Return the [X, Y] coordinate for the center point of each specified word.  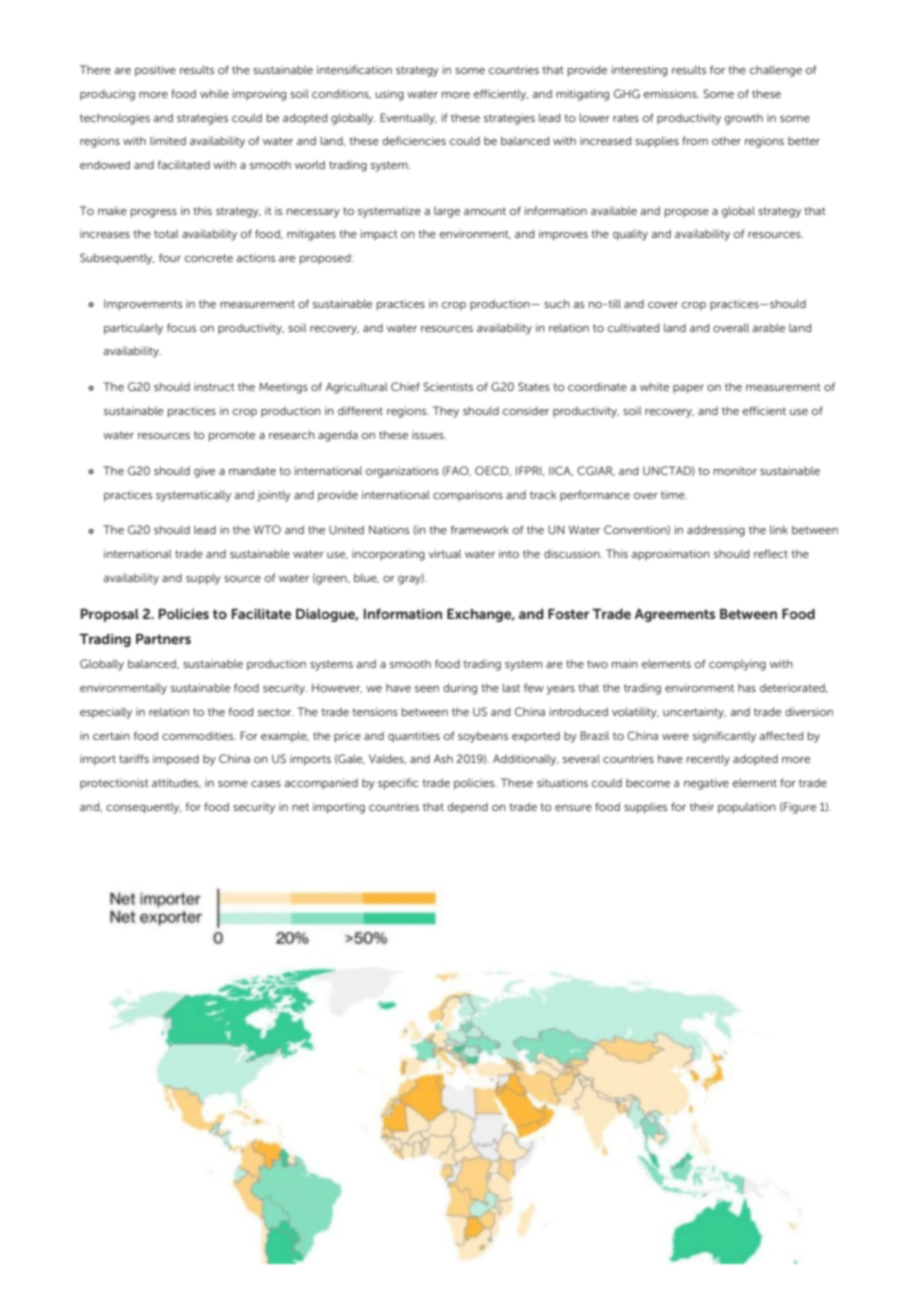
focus [181, 327]
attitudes [176, 783]
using [389, 95]
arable [768, 327]
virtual [445, 553]
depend [468, 807]
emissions [671, 93]
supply [203, 579]
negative [706, 784]
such [557, 303]
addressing [716, 531]
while [214, 93]
